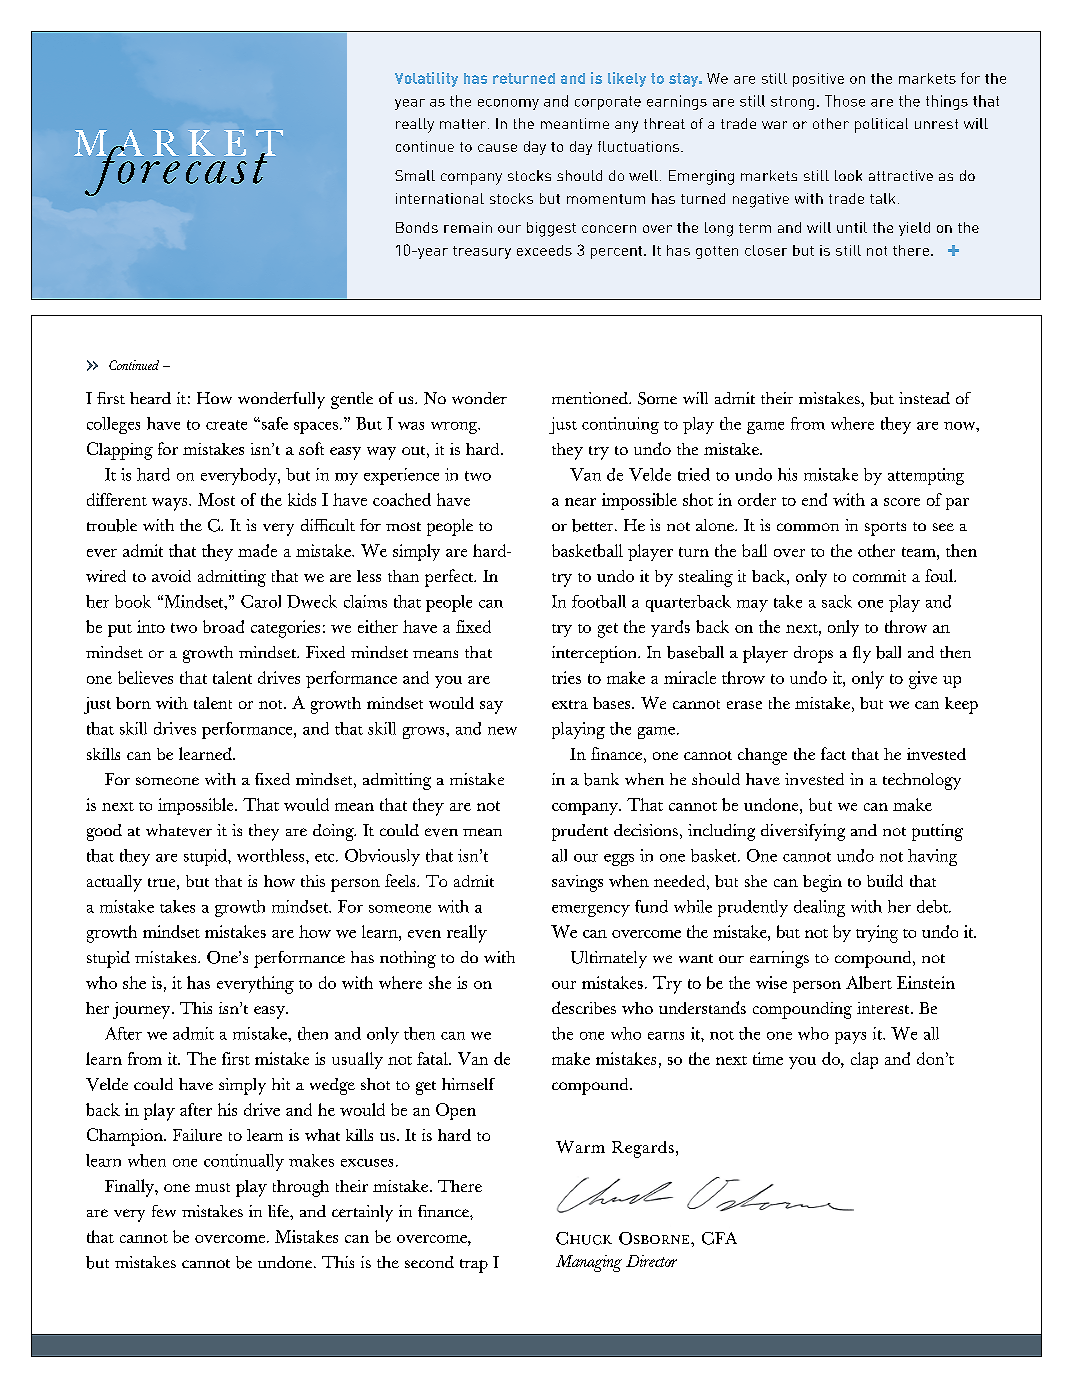  I want to click on Managing, so click(589, 1263).
